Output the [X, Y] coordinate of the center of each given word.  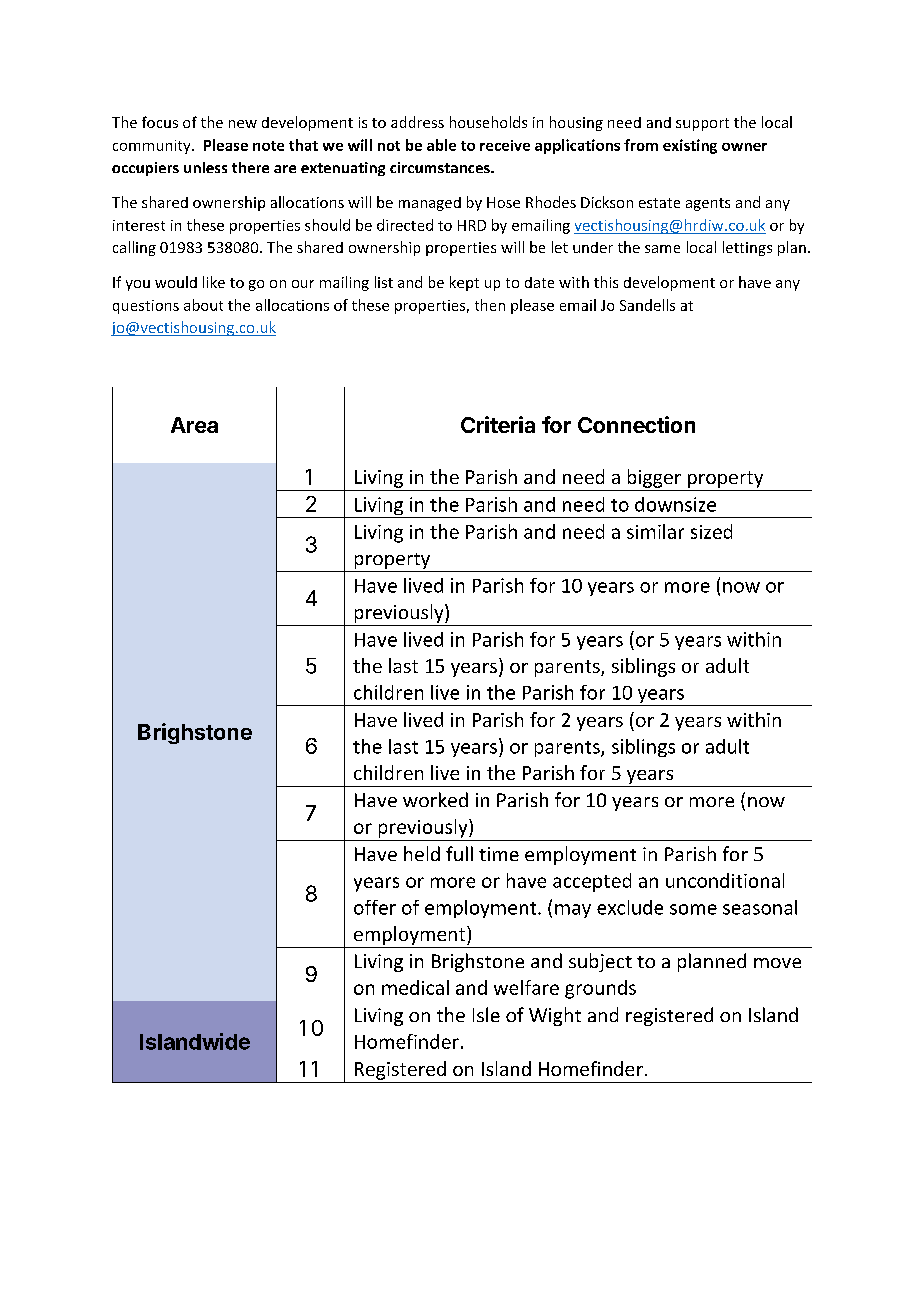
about [203, 305]
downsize [675, 504]
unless [205, 167]
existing [690, 146]
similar [655, 531]
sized [711, 531]
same [662, 249]
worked [435, 799]
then [490, 305]
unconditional [725, 880]
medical [415, 987]
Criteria [498, 424]
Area [194, 425]
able [441, 145]
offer [375, 907]
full [459, 853]
